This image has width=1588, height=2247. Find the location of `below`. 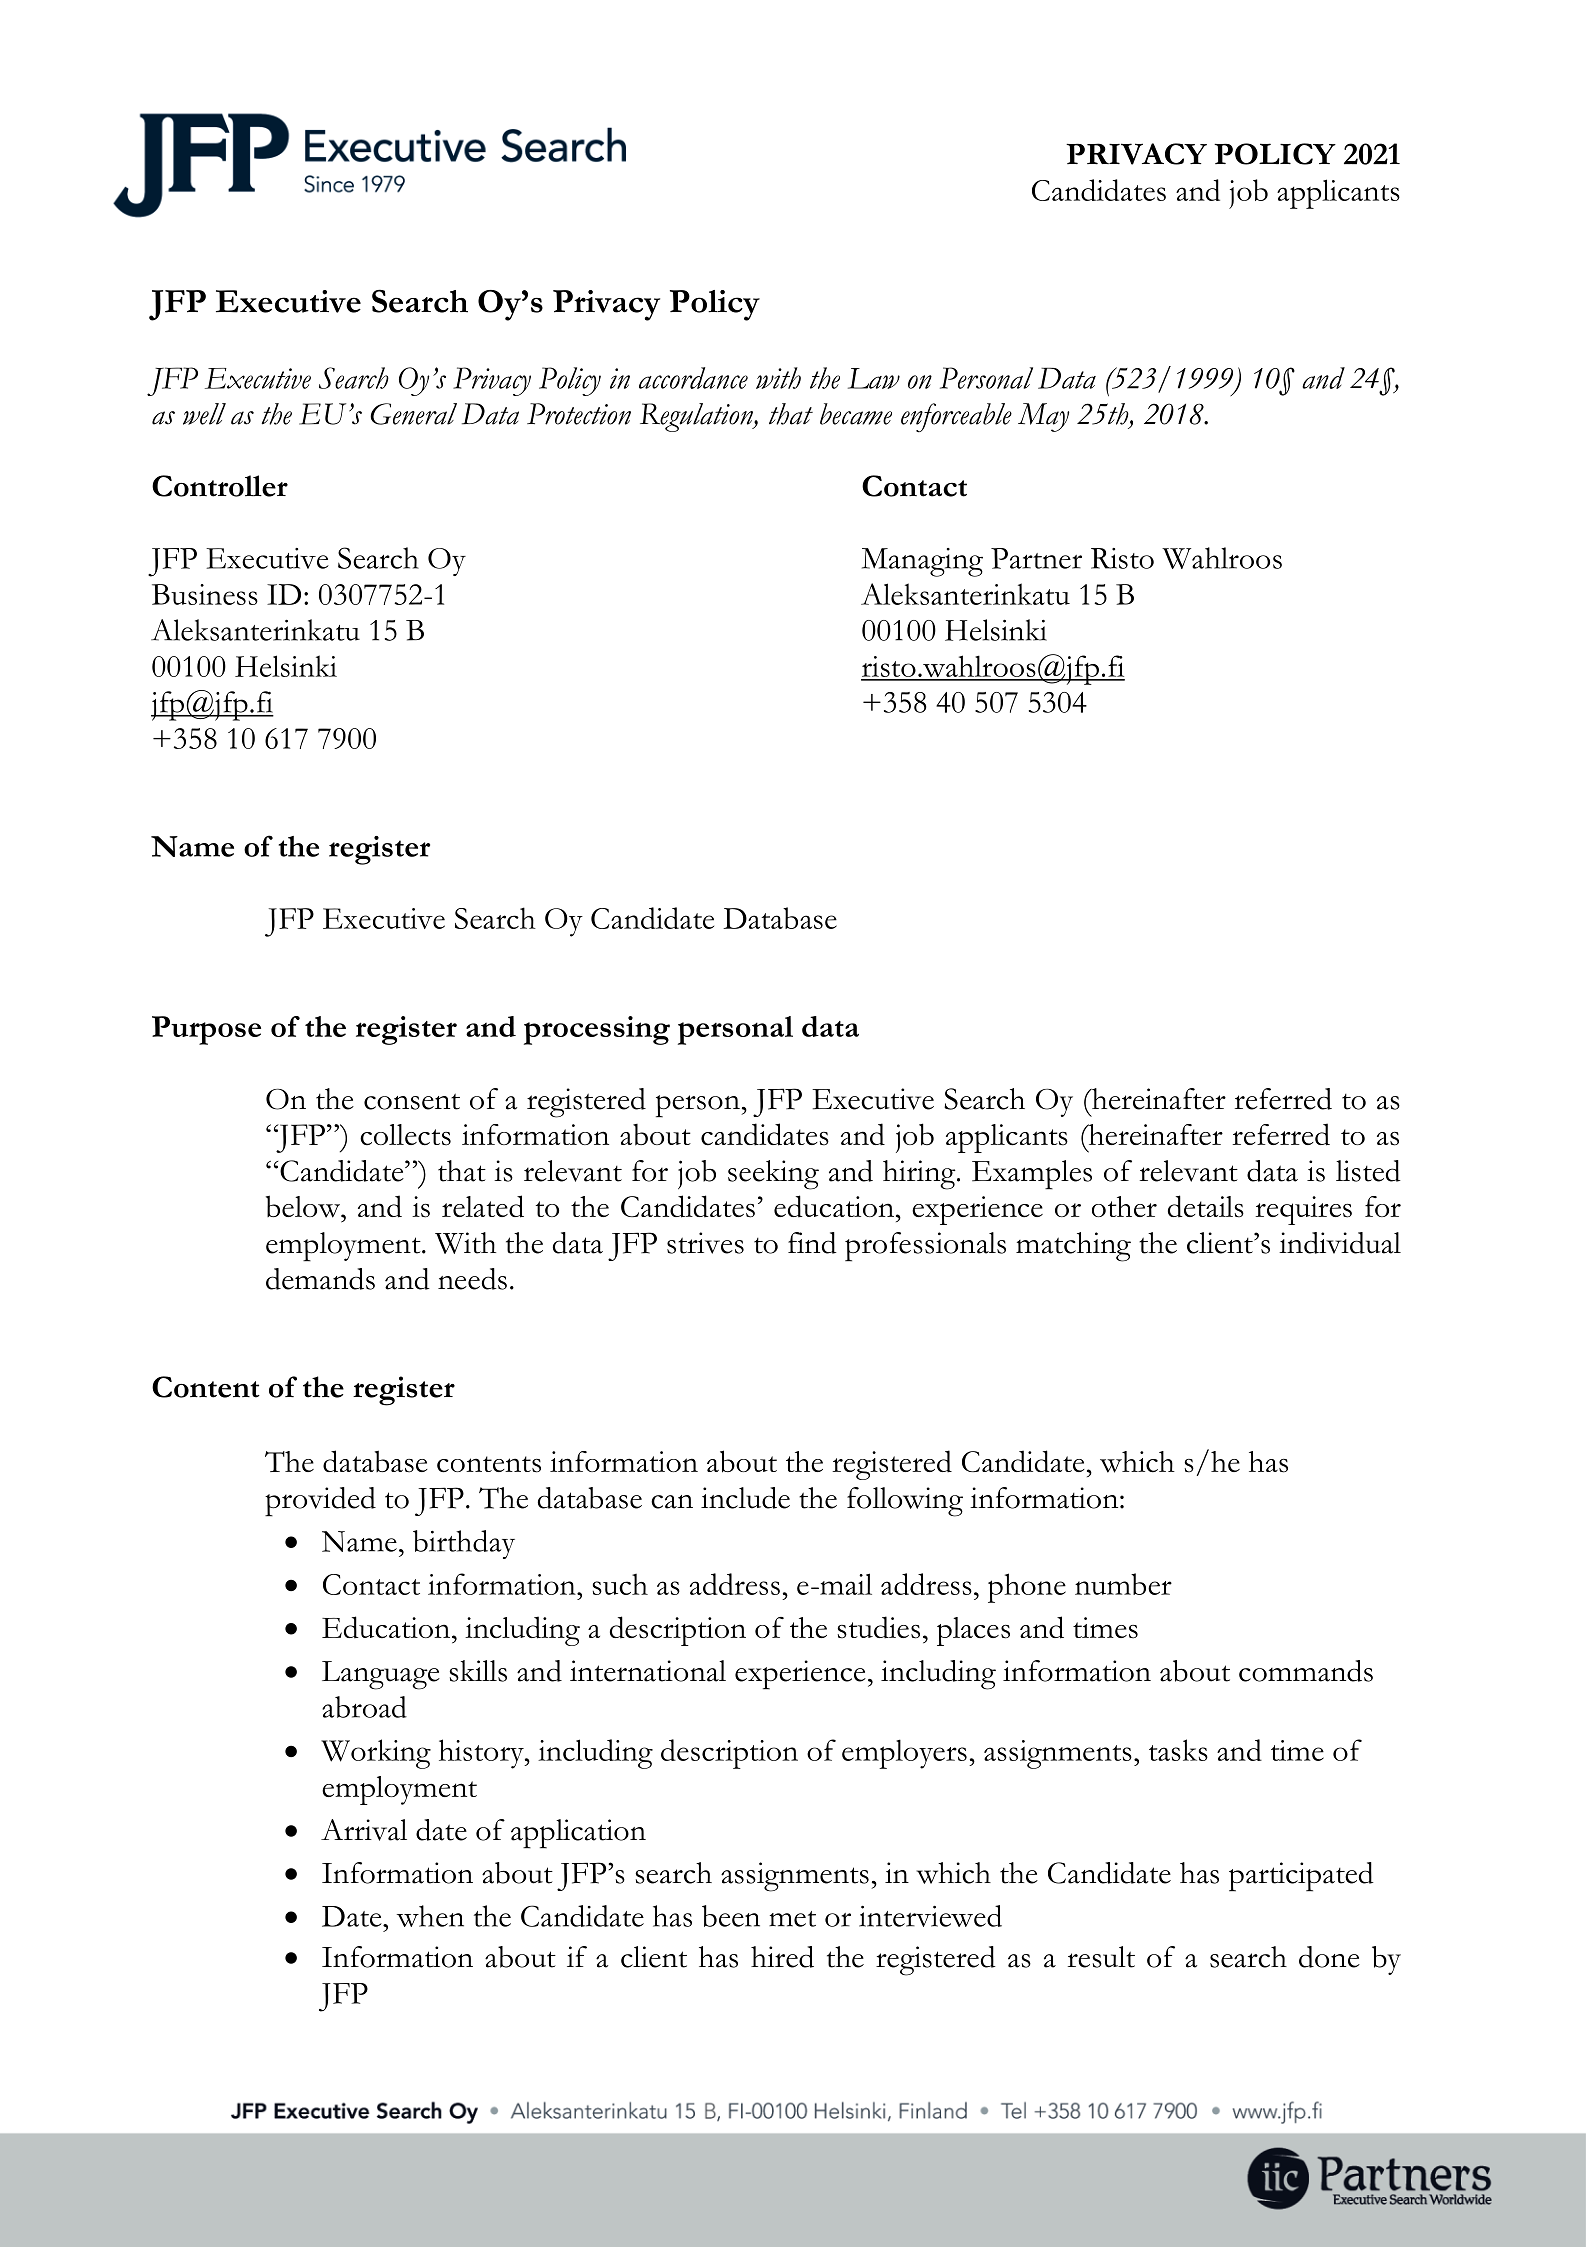

below is located at coordinates (304, 1206).
